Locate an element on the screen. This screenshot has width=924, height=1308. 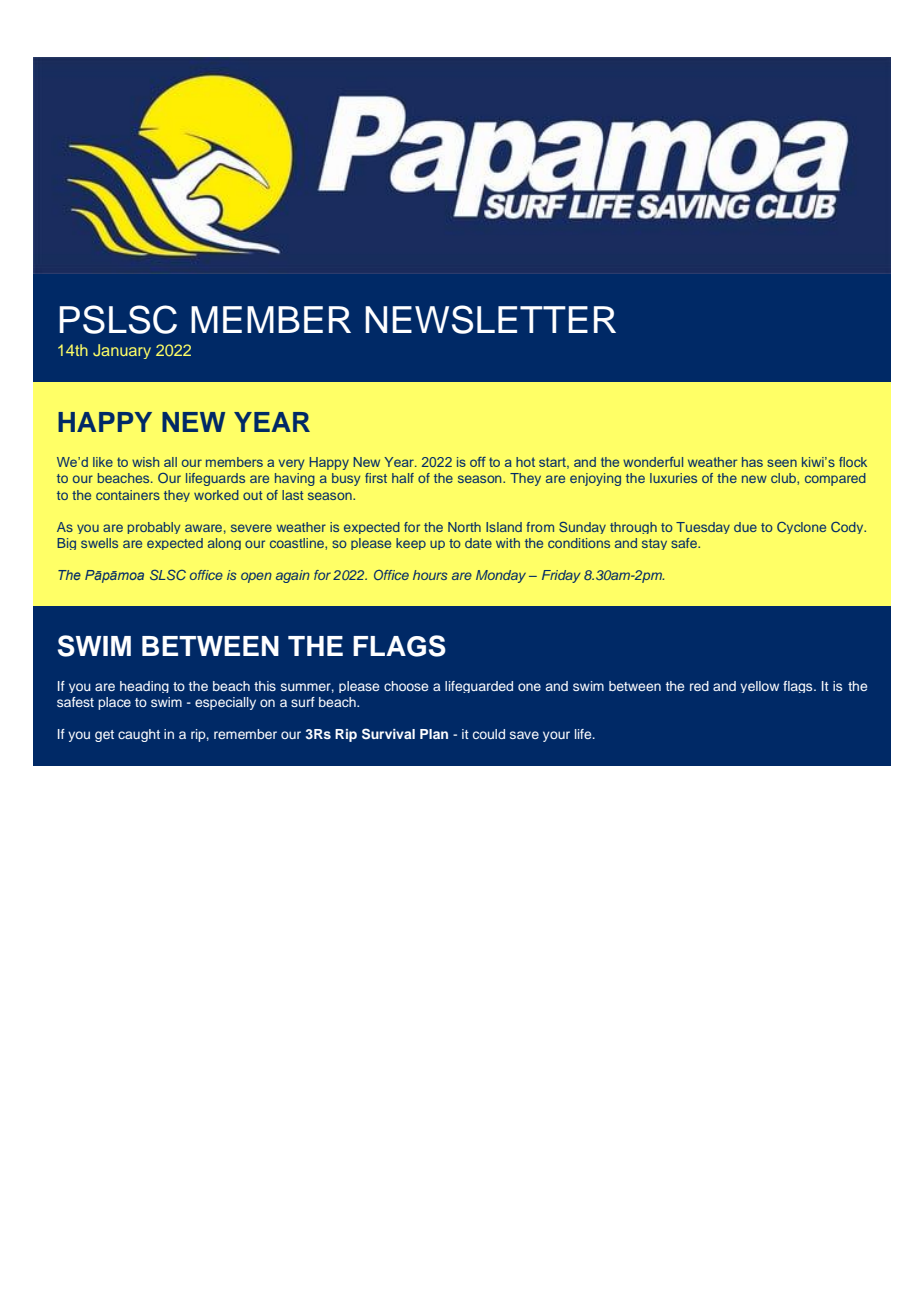
caught is located at coordinates (139, 735).
